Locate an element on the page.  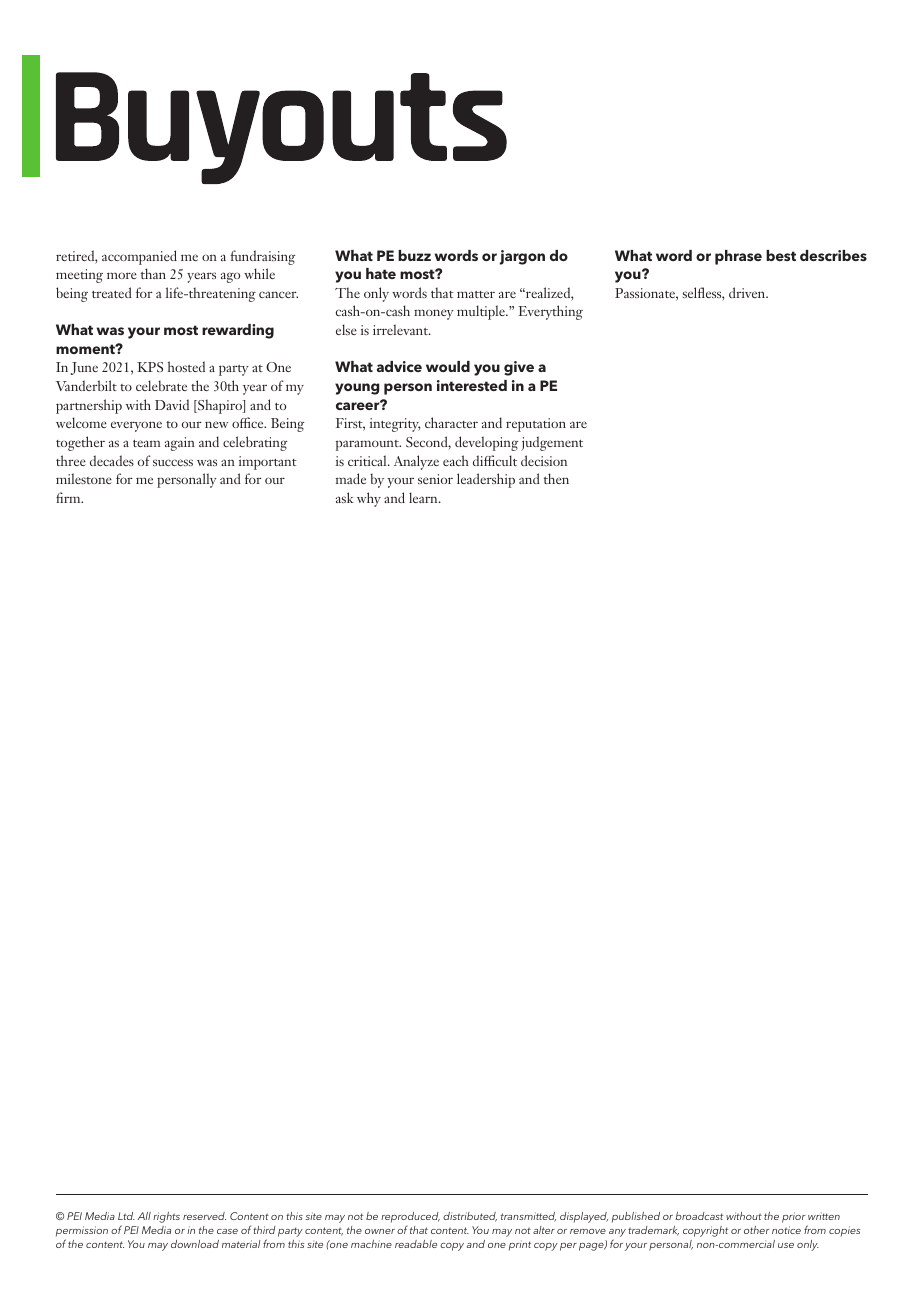
driven is located at coordinates (748, 292).
